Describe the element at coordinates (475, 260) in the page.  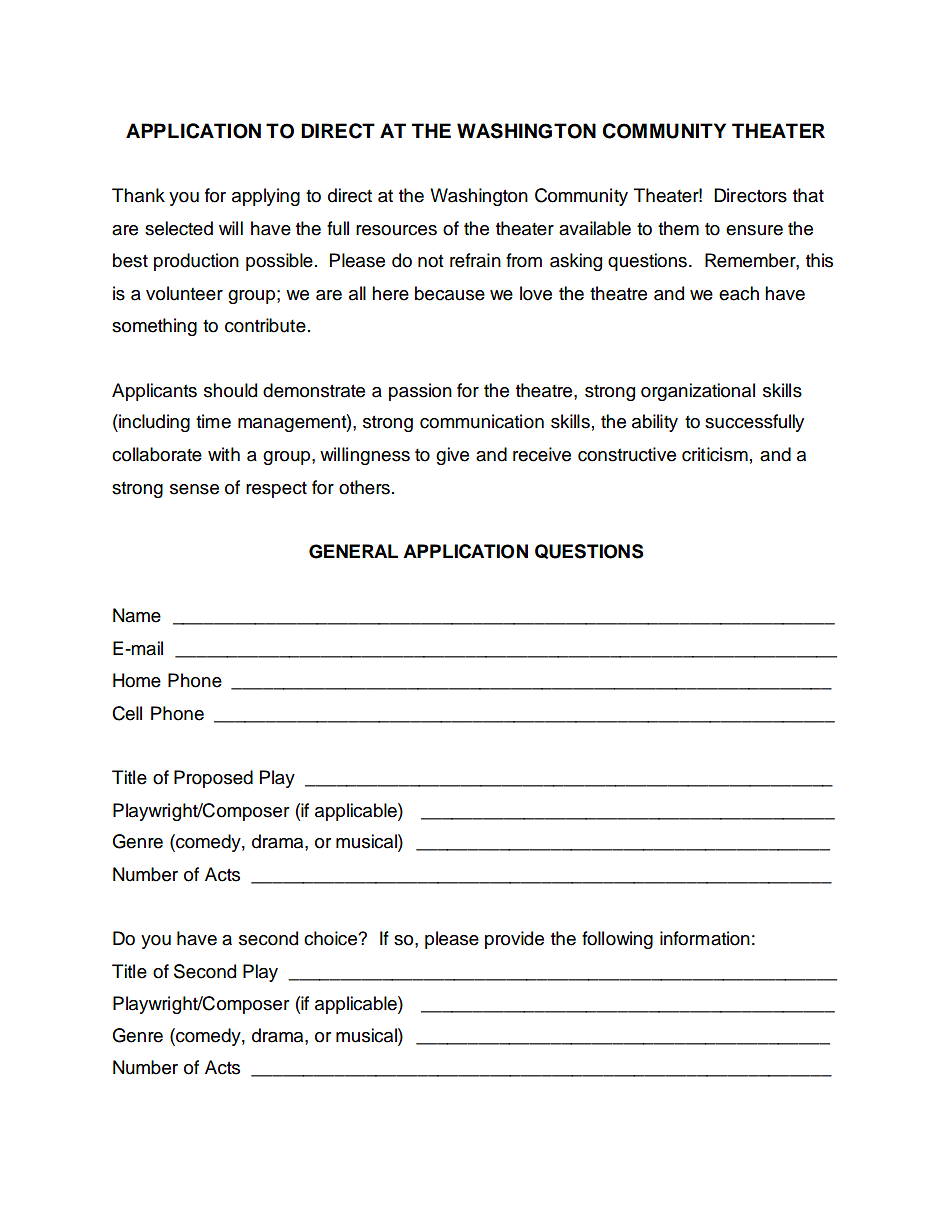
I see `refrain` at that location.
